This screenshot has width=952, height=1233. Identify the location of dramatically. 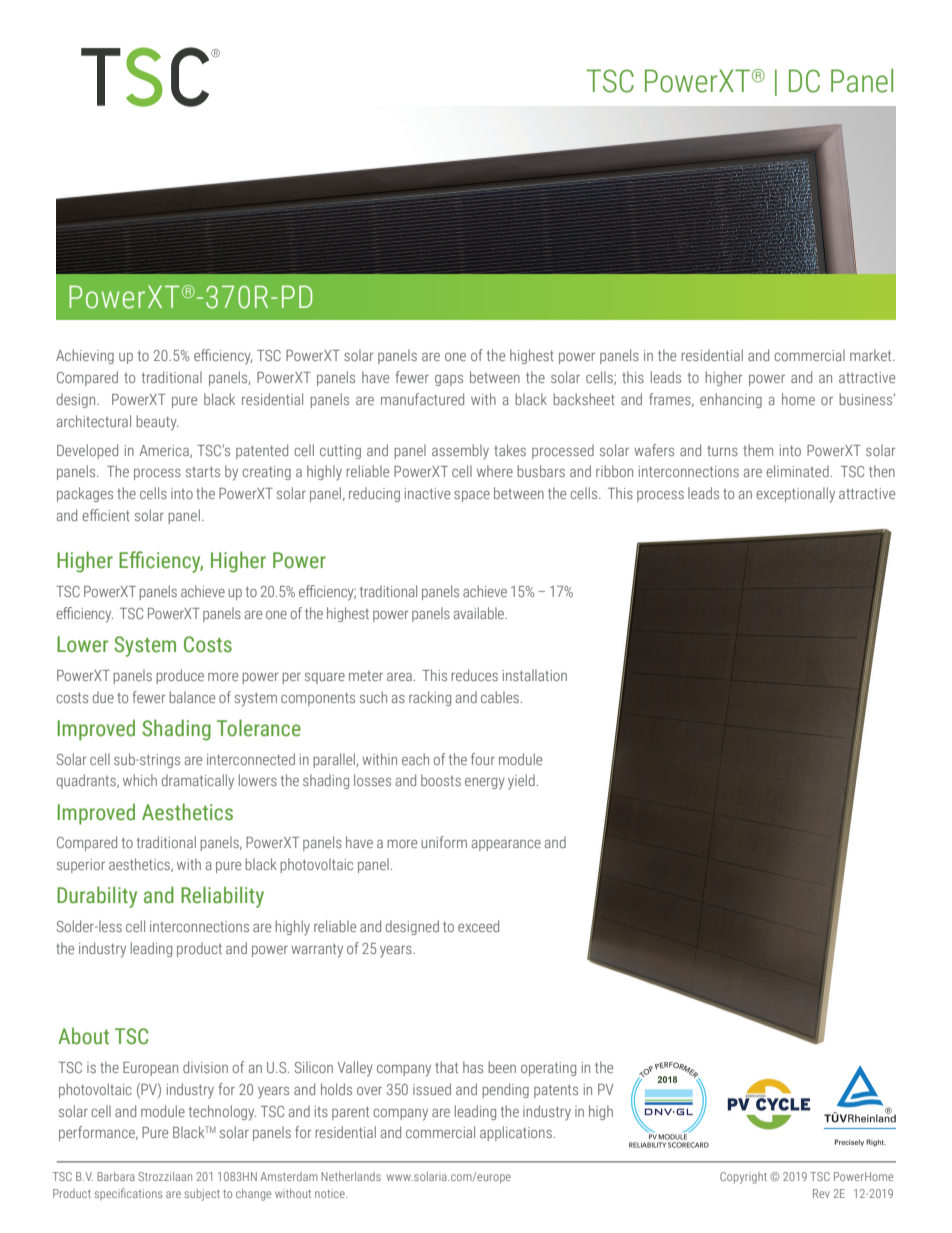
(198, 782).
